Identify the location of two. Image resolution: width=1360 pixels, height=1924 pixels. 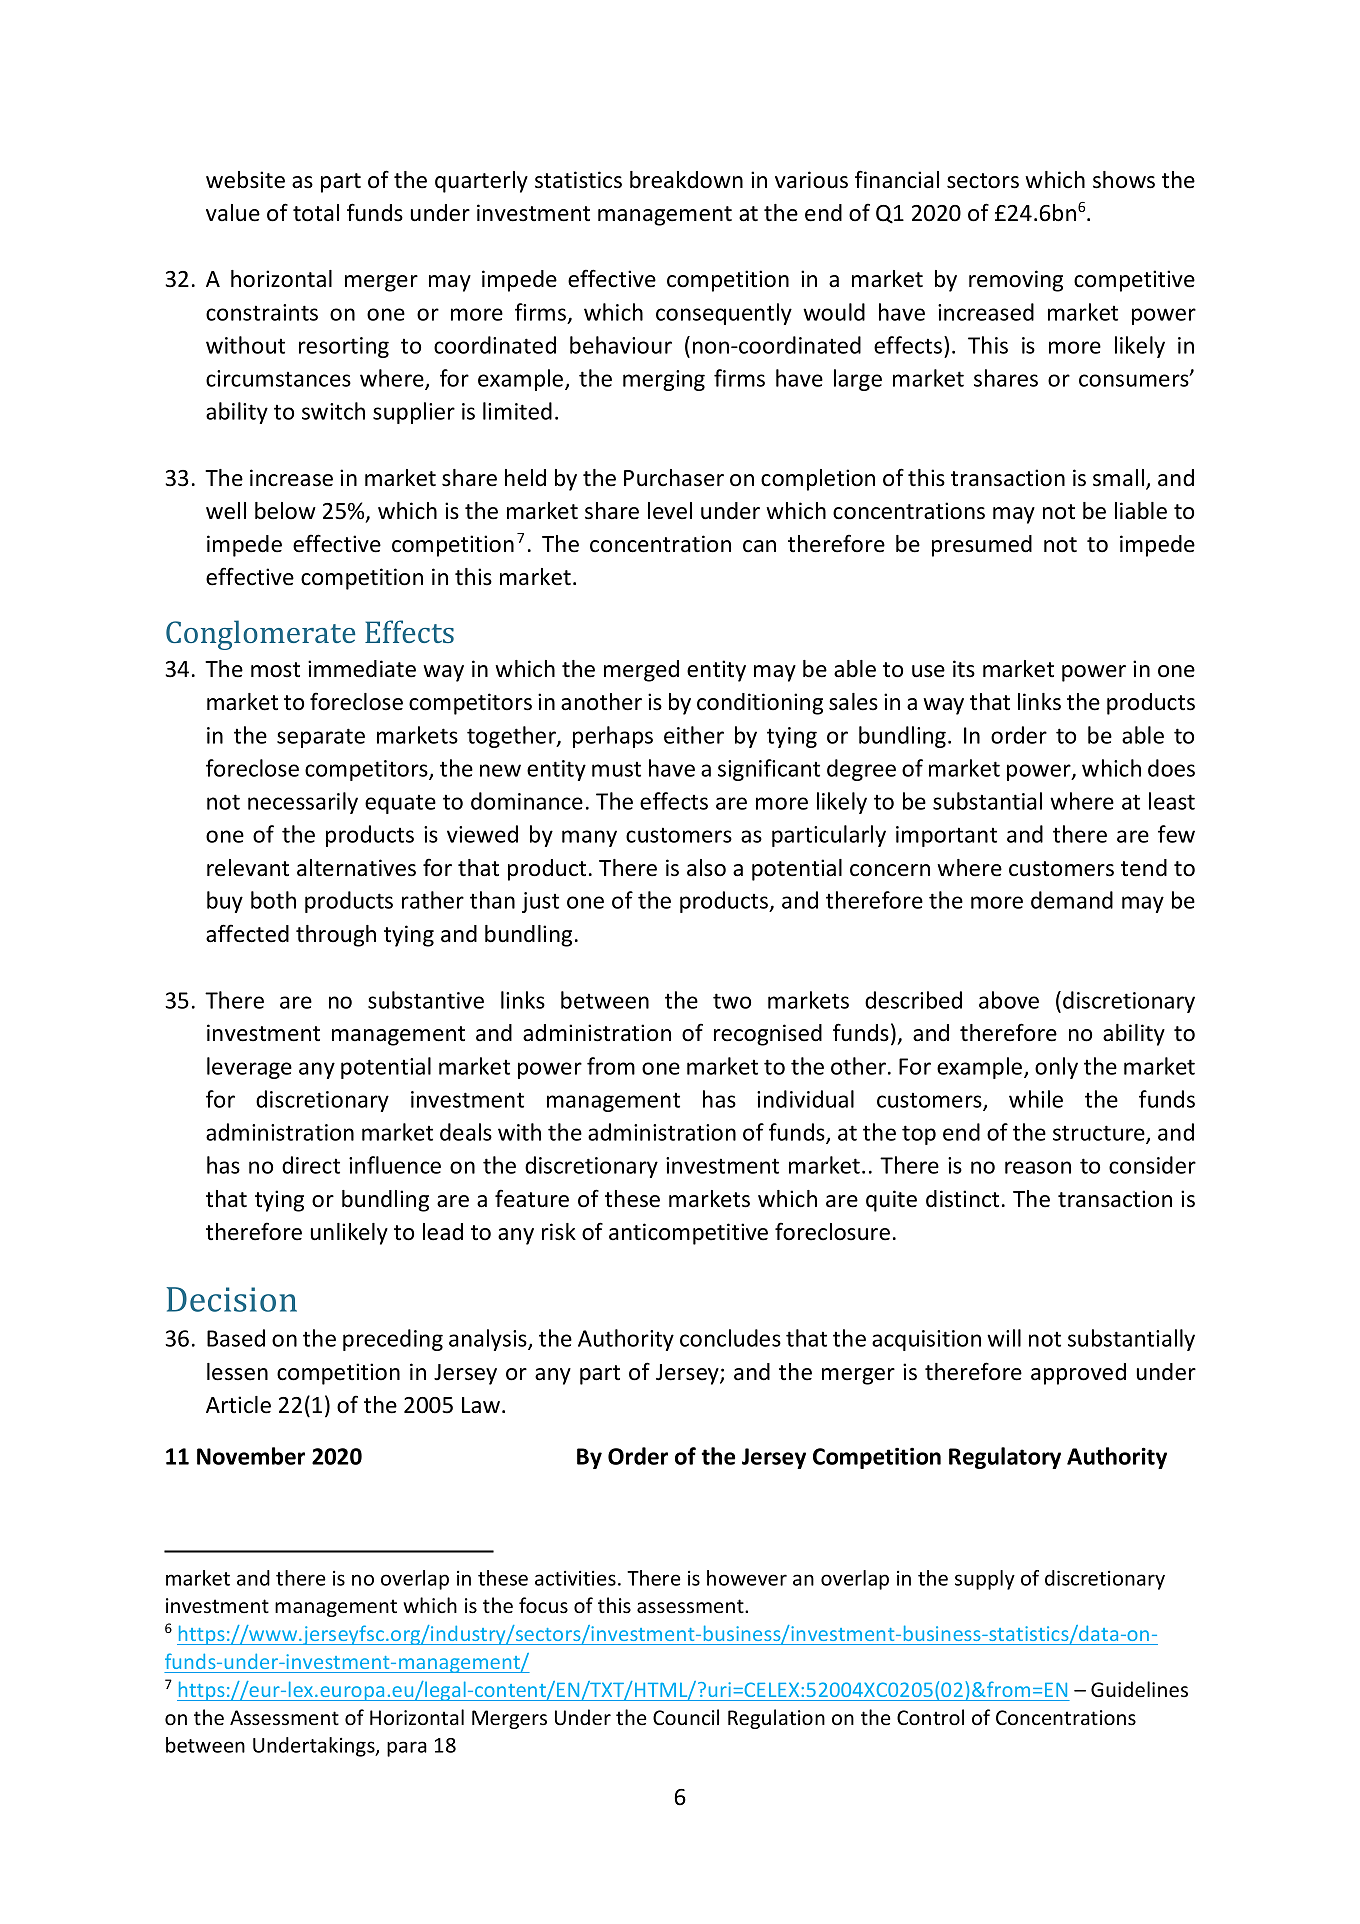
(732, 1001).
